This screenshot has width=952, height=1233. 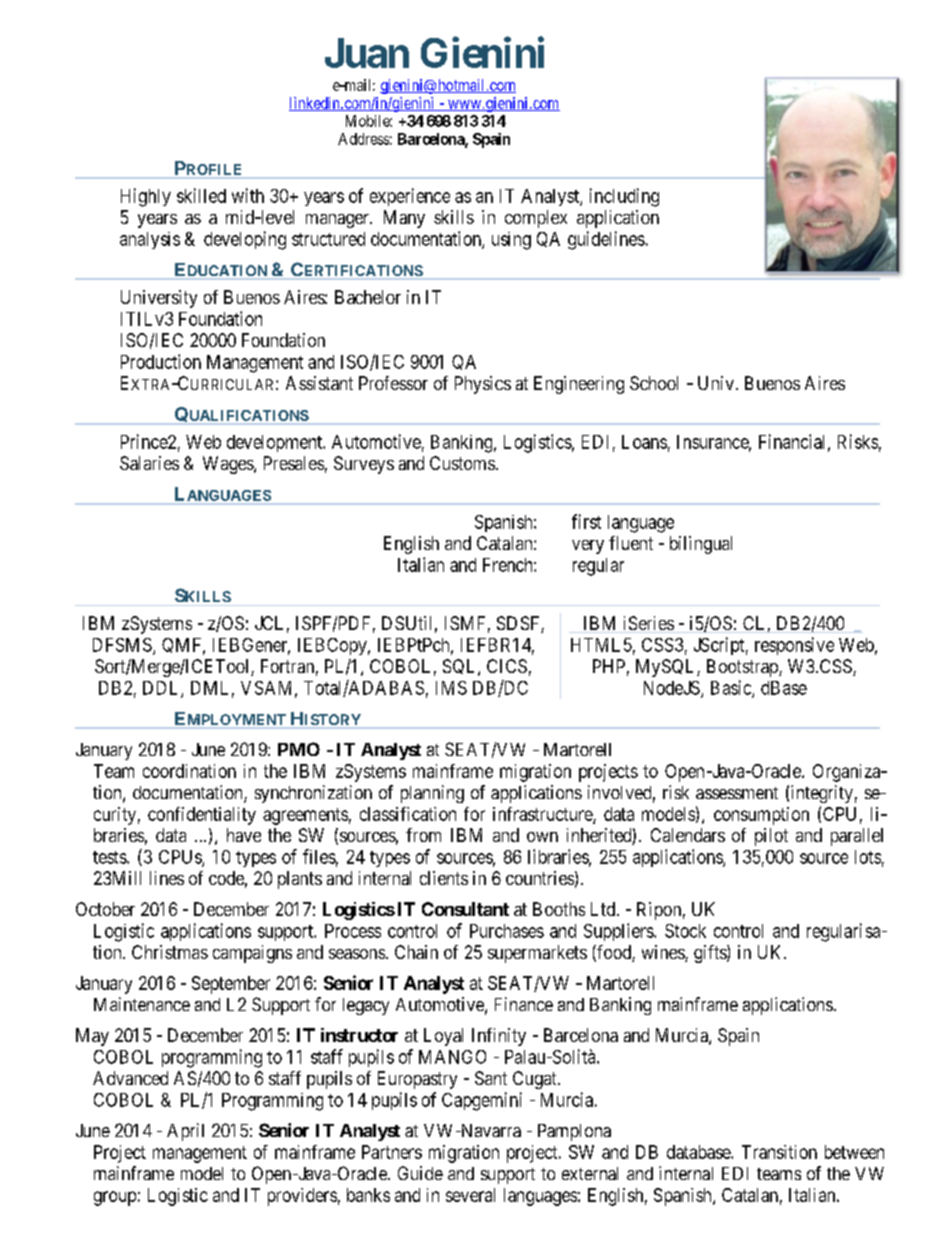 What do you see at coordinates (794, 646) in the screenshot?
I see `responsive` at bounding box center [794, 646].
